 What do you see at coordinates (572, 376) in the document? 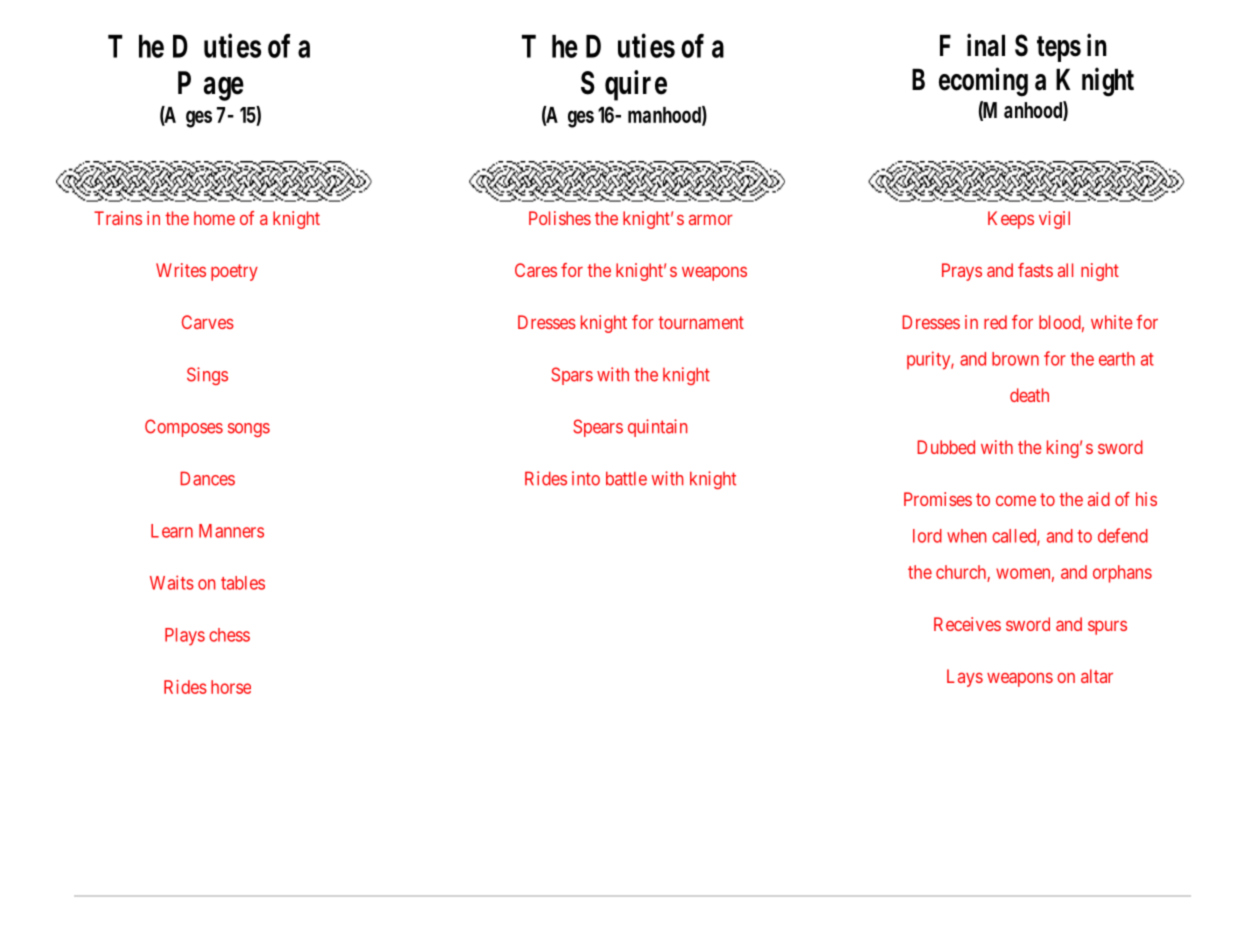
I see `Spars` at bounding box center [572, 376].
